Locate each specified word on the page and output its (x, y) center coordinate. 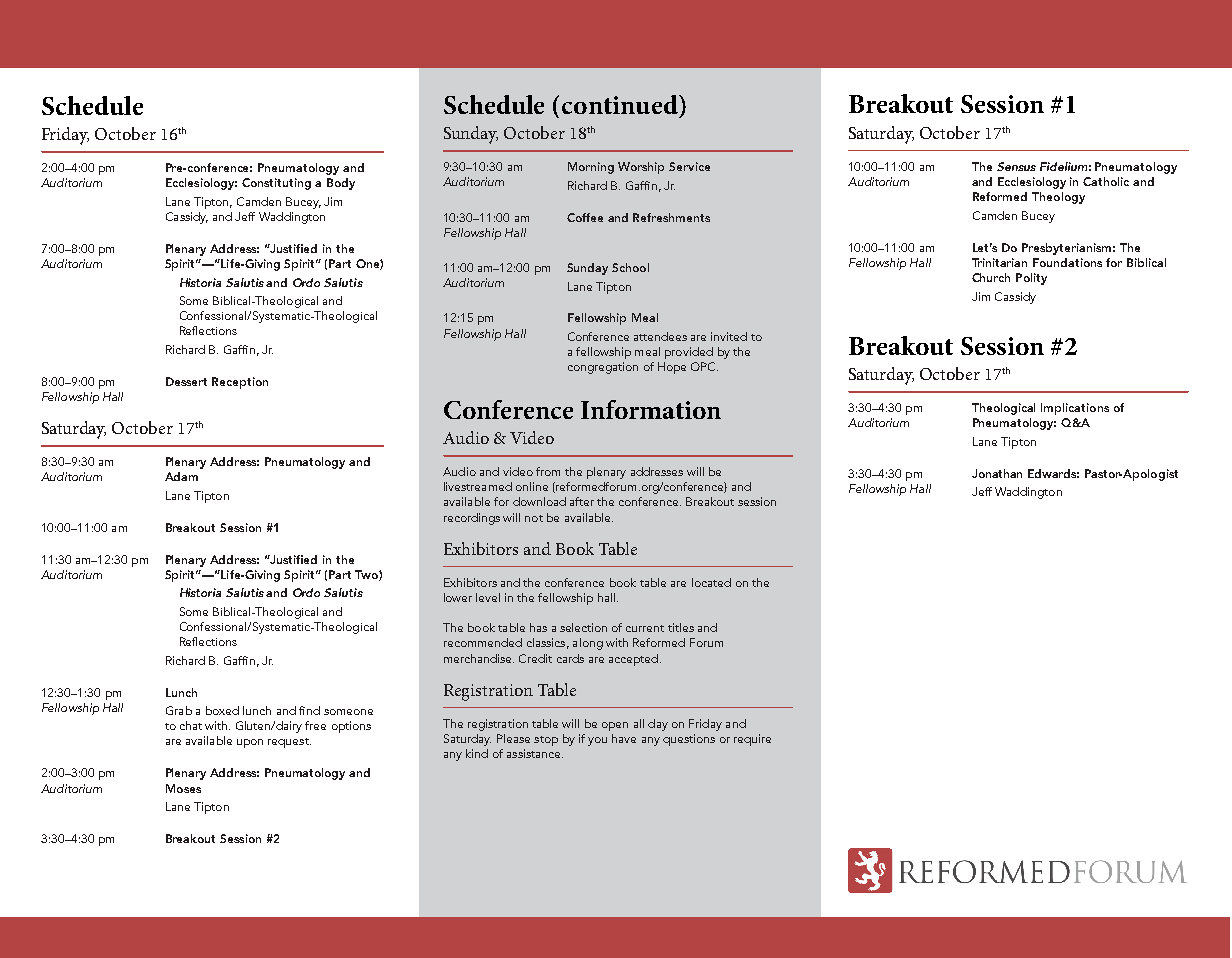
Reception (240, 383)
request (289, 743)
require (752, 740)
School (630, 267)
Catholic (1106, 181)
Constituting (276, 184)
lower (458, 597)
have (624, 738)
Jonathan (997, 473)
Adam (181, 476)
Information (651, 409)
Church (991, 277)
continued (621, 104)
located (711, 582)
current (645, 628)
